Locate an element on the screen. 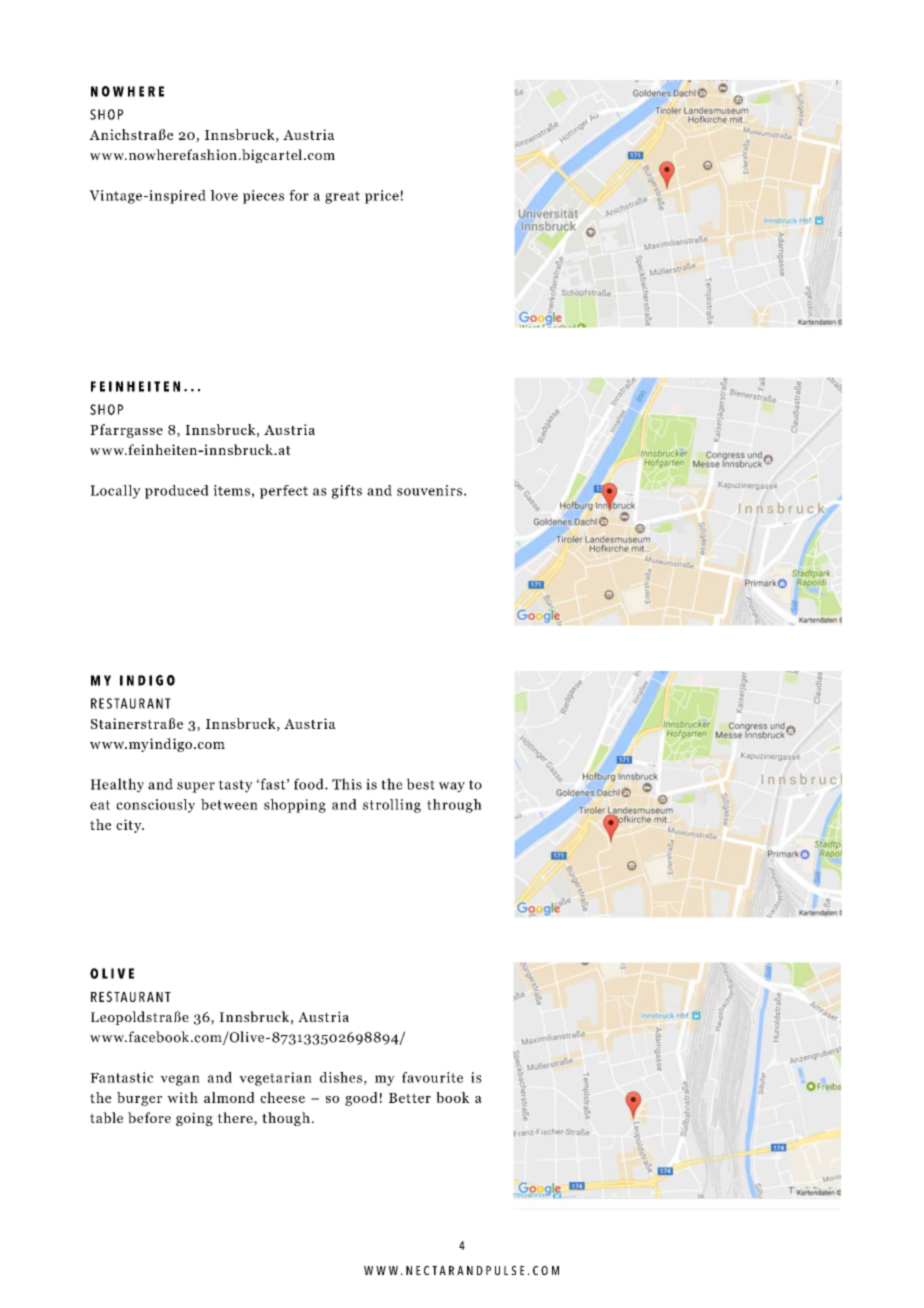 Image resolution: width=924 pixels, height=1308 pixels. Healthy is located at coordinates (117, 785).
